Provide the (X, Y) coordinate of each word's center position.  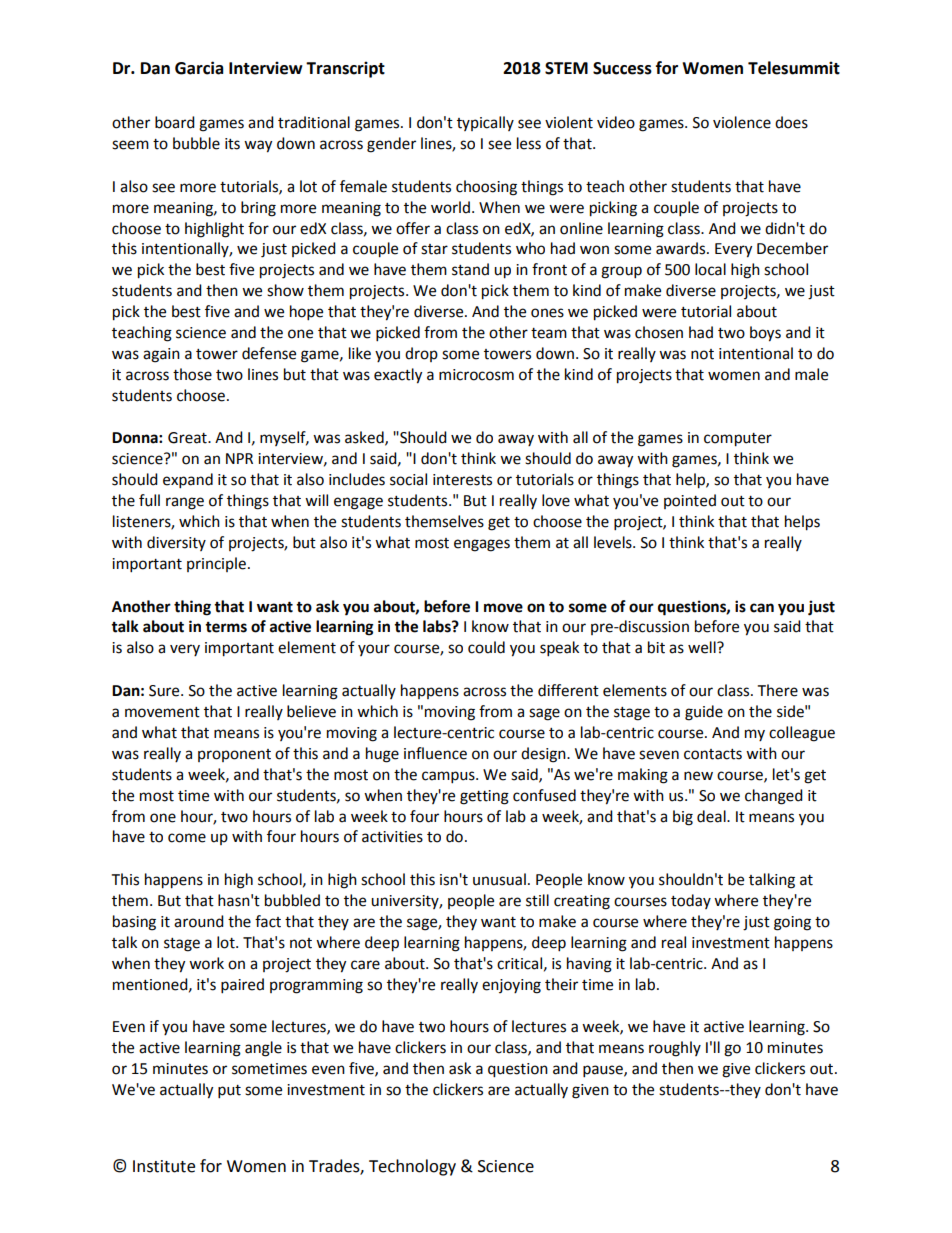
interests (462, 480)
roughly (675, 1049)
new (698, 776)
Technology (412, 1167)
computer (738, 440)
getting (484, 797)
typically (485, 123)
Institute (164, 1166)
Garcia (199, 68)
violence (742, 122)
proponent (234, 755)
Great (188, 438)
